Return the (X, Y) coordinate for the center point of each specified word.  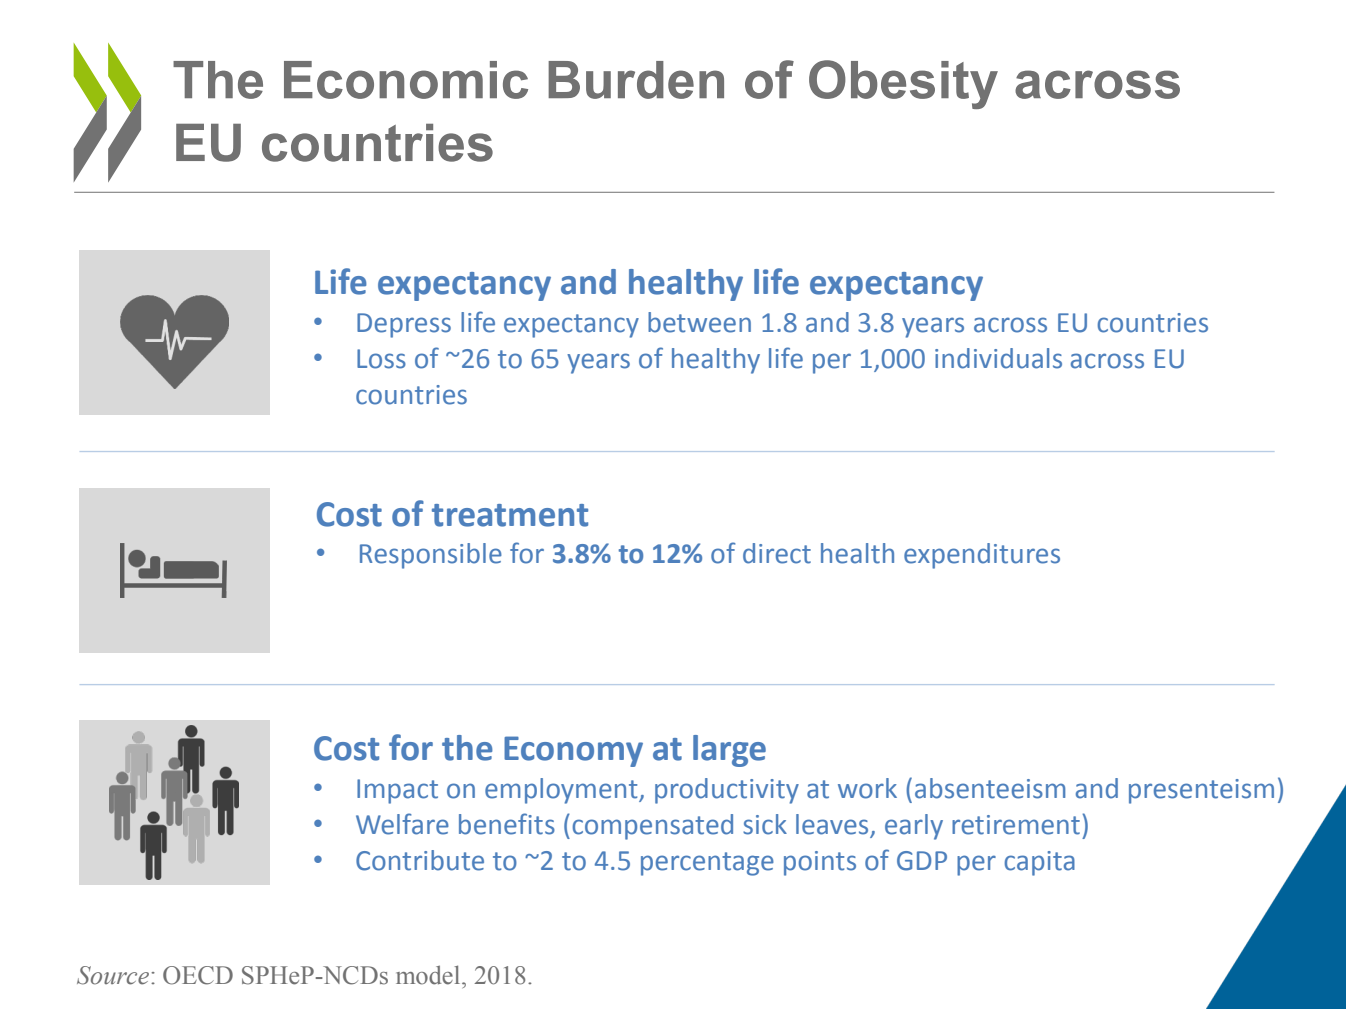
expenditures (982, 556)
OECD (198, 975)
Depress (404, 325)
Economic (406, 80)
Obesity (903, 84)
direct (777, 553)
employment (562, 791)
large (729, 751)
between (699, 322)
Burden (636, 80)
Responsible (431, 556)
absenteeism (990, 788)
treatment (510, 515)
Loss (381, 359)
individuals (998, 358)
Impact (397, 791)
